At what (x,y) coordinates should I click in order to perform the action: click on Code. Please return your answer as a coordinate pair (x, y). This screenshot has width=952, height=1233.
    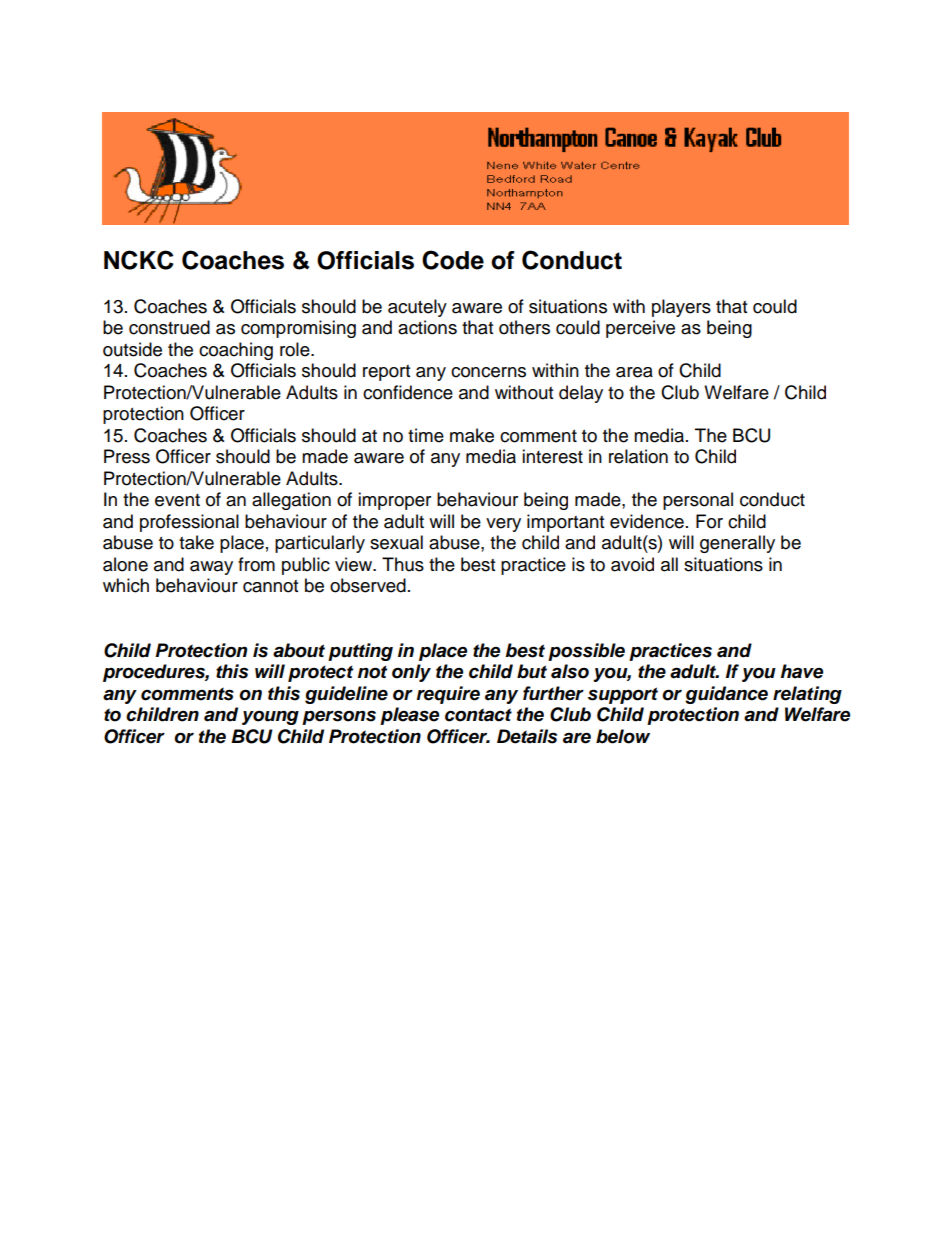
    Looking at the image, I should click on (453, 260).
